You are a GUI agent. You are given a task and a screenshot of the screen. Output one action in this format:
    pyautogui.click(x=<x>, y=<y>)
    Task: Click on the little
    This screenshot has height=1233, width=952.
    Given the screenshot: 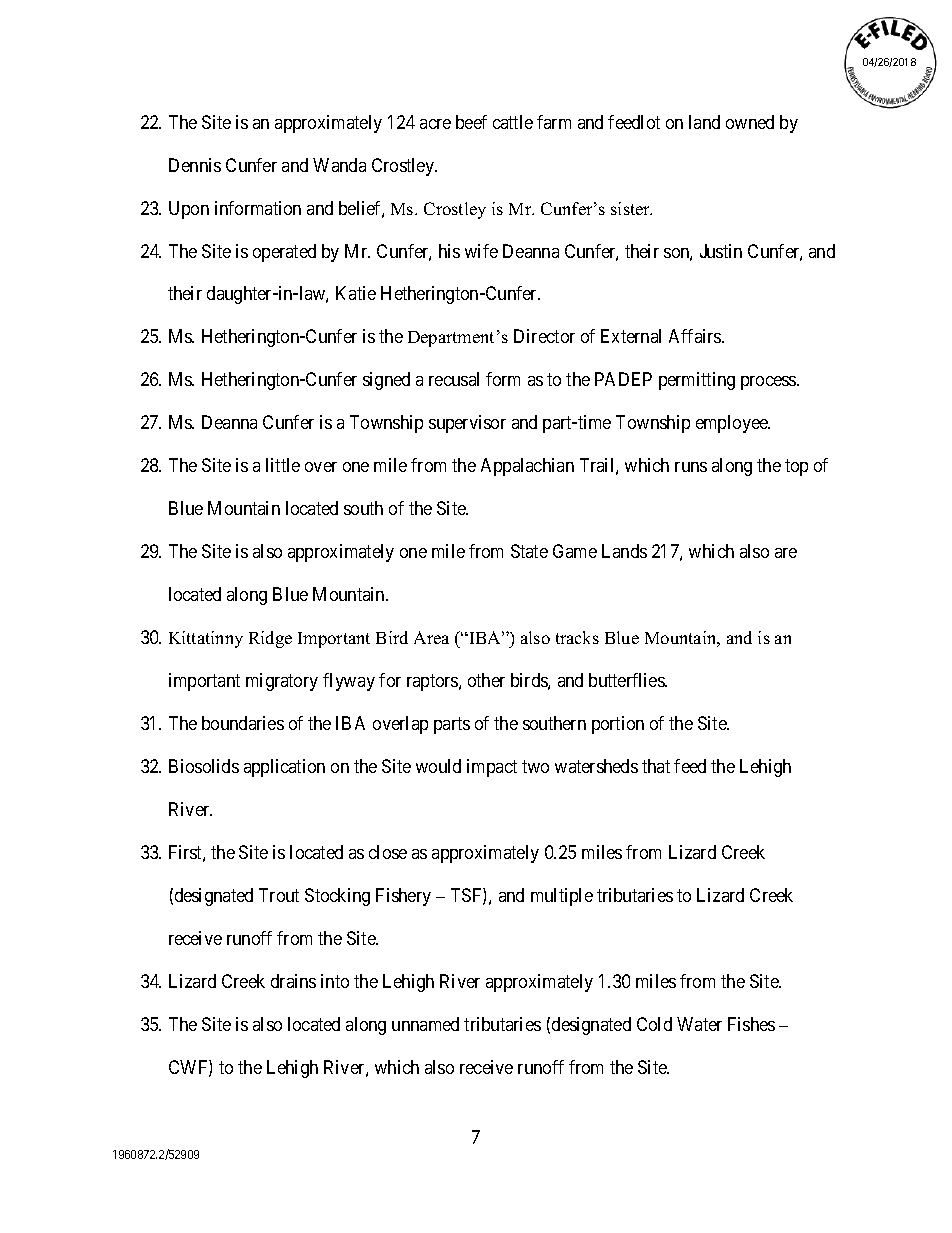 What is the action you would take?
    pyautogui.click(x=283, y=465)
